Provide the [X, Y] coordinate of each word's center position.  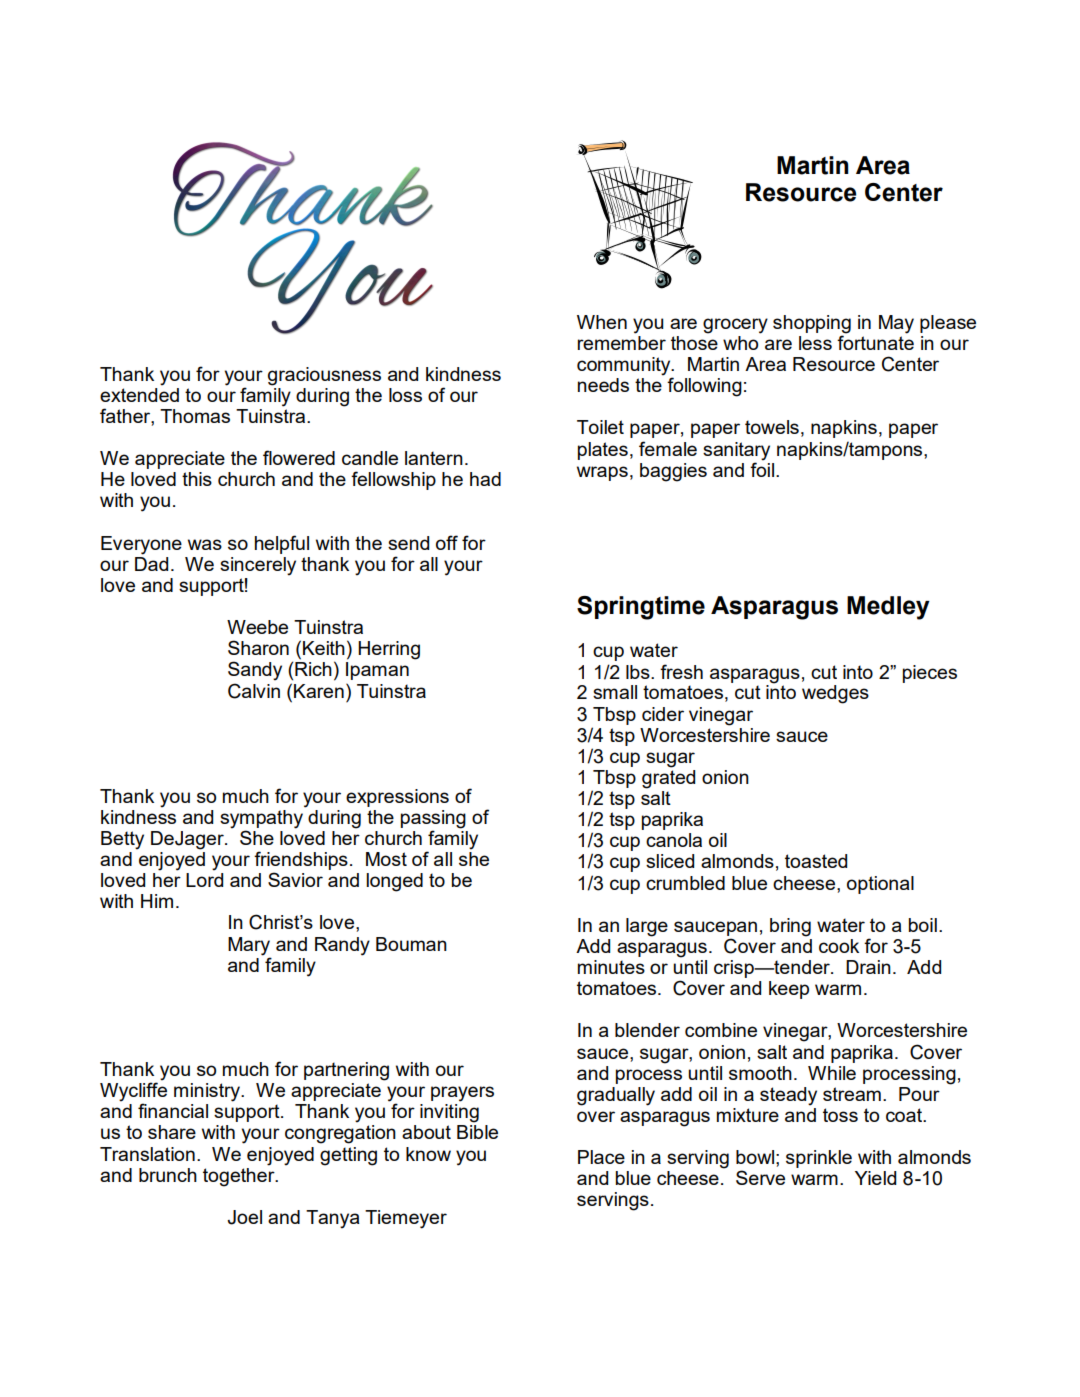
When [602, 322]
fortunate [875, 341]
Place [601, 1157]
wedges [835, 694]
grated [668, 778]
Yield [875, 1178]
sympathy [261, 819]
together [240, 1176]
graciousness [324, 376]
